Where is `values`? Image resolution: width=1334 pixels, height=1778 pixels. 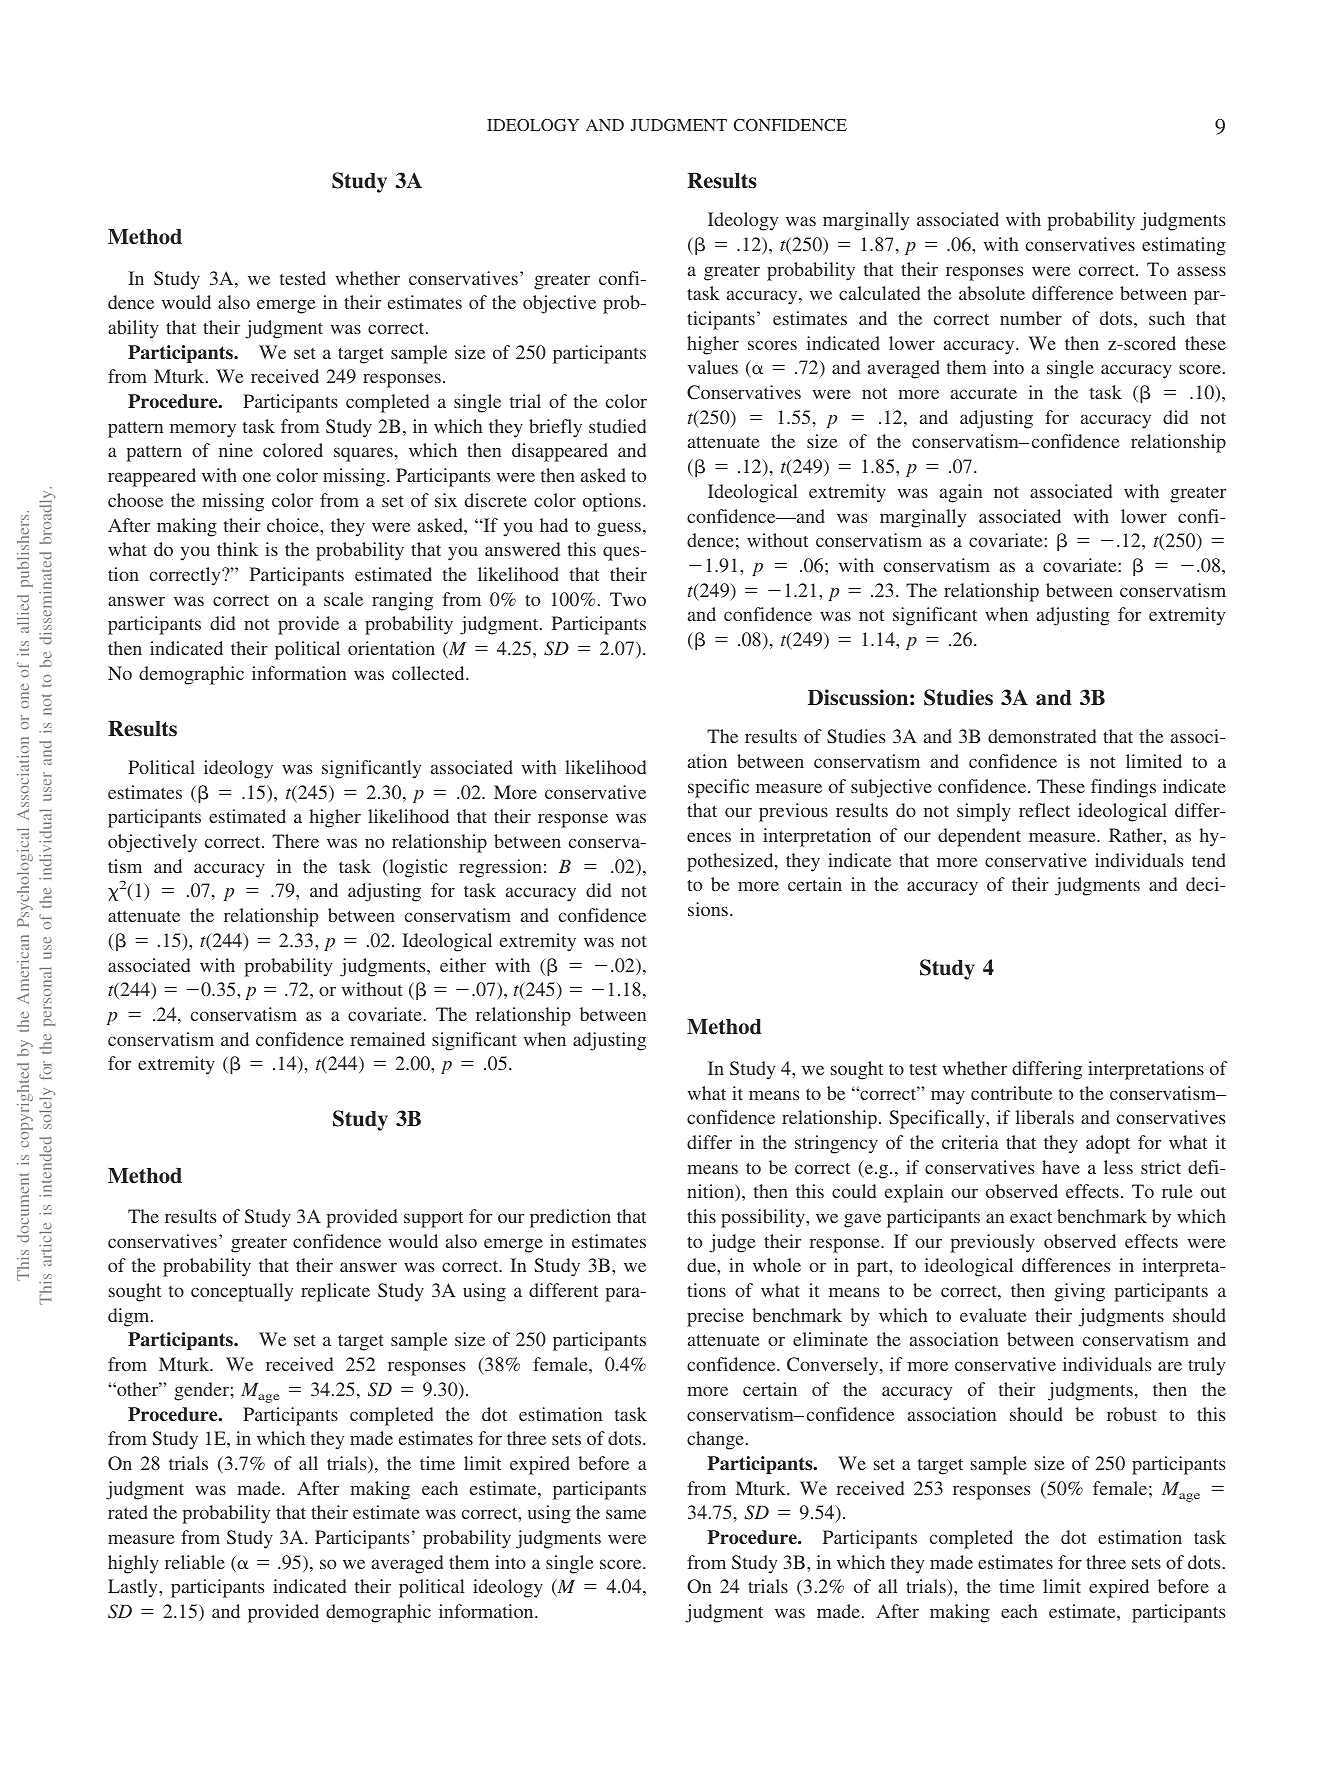
values is located at coordinates (713, 367).
